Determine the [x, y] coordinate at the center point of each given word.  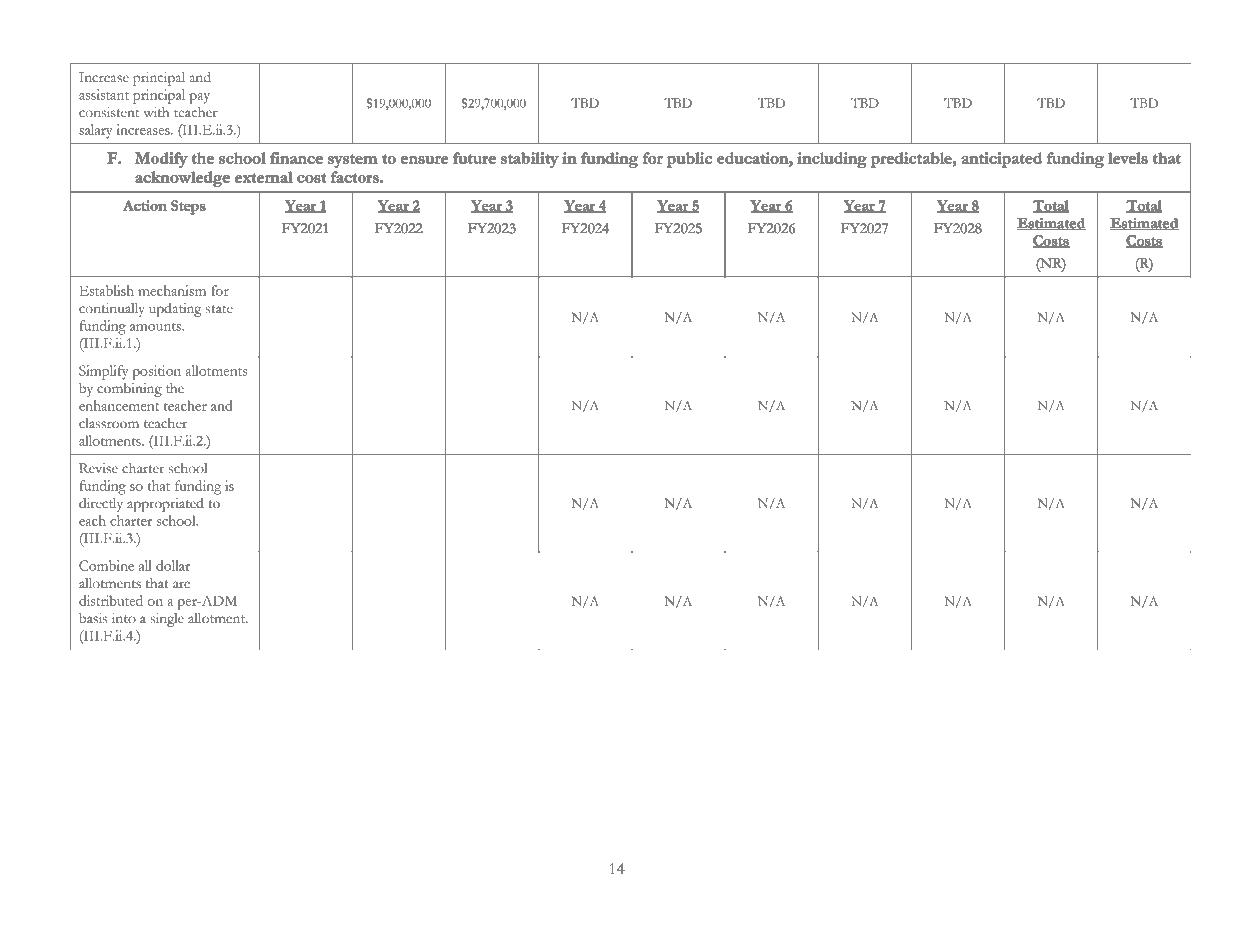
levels [1128, 158]
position [156, 372]
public [689, 160]
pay [199, 98]
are [181, 585]
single [167, 620]
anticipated [1002, 160]
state [219, 309]
